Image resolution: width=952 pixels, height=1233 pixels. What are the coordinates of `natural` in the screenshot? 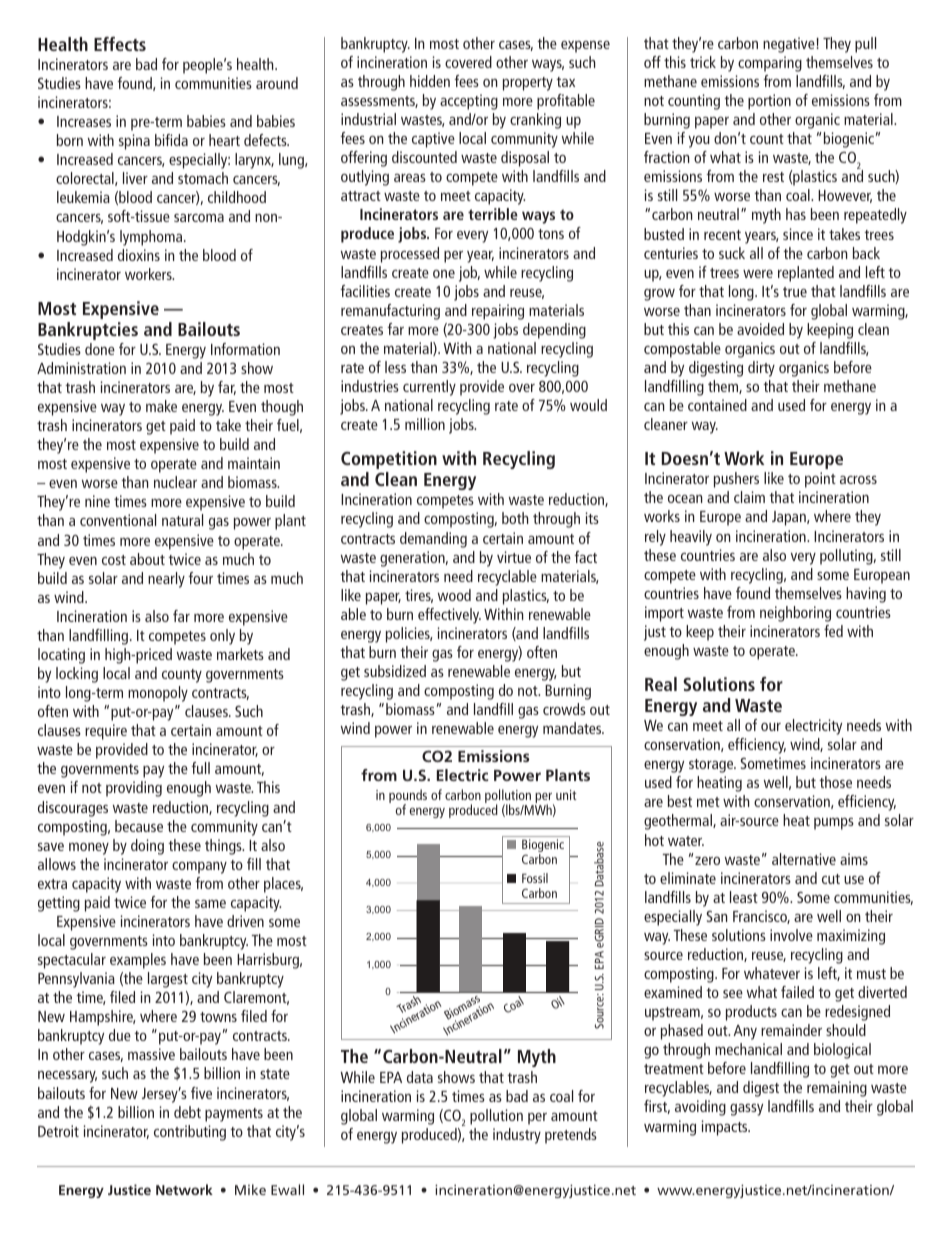 It's located at (182, 520).
